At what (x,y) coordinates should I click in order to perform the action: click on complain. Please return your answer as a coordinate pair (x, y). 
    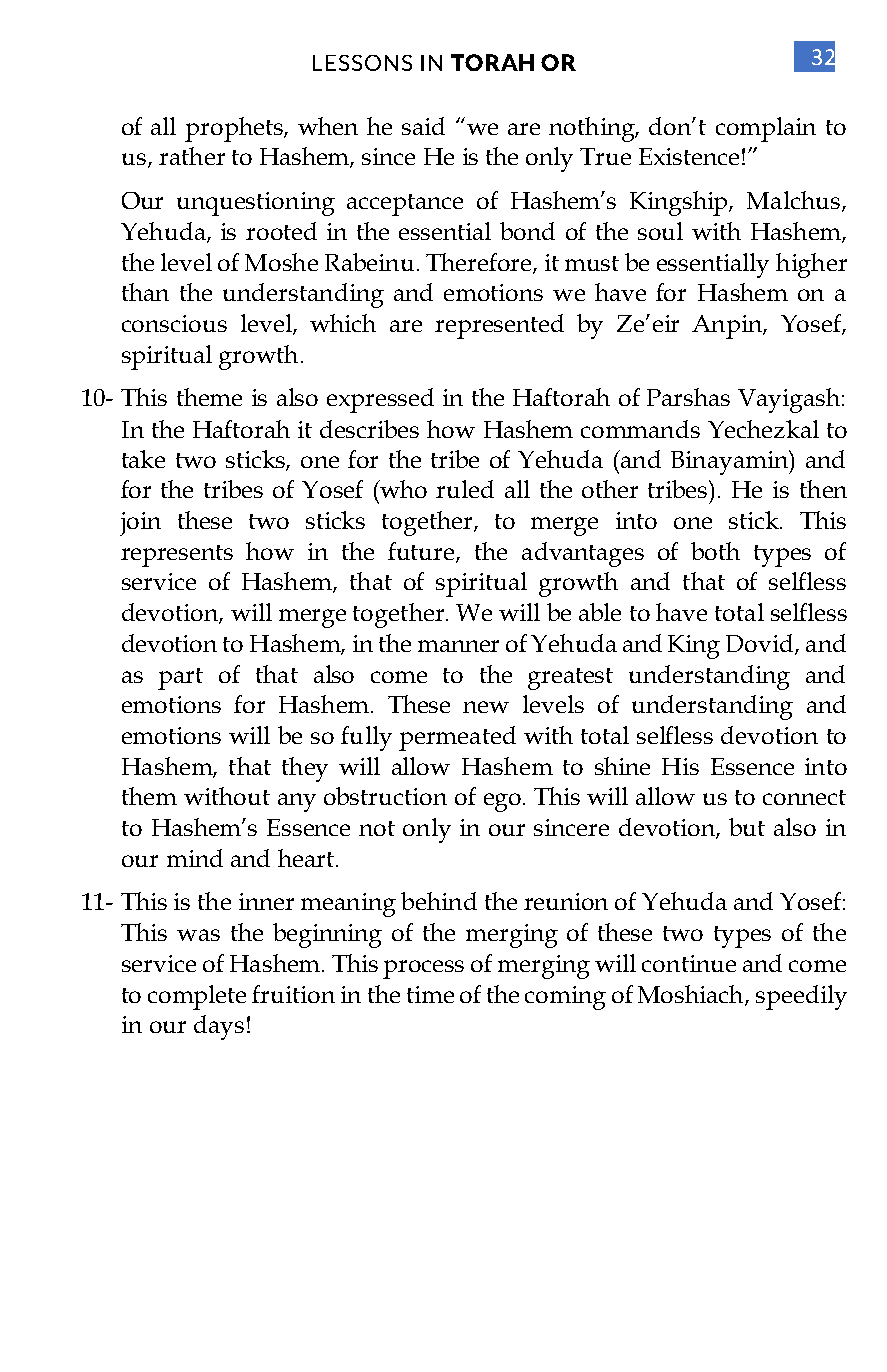
    Looking at the image, I should click on (766, 129).
